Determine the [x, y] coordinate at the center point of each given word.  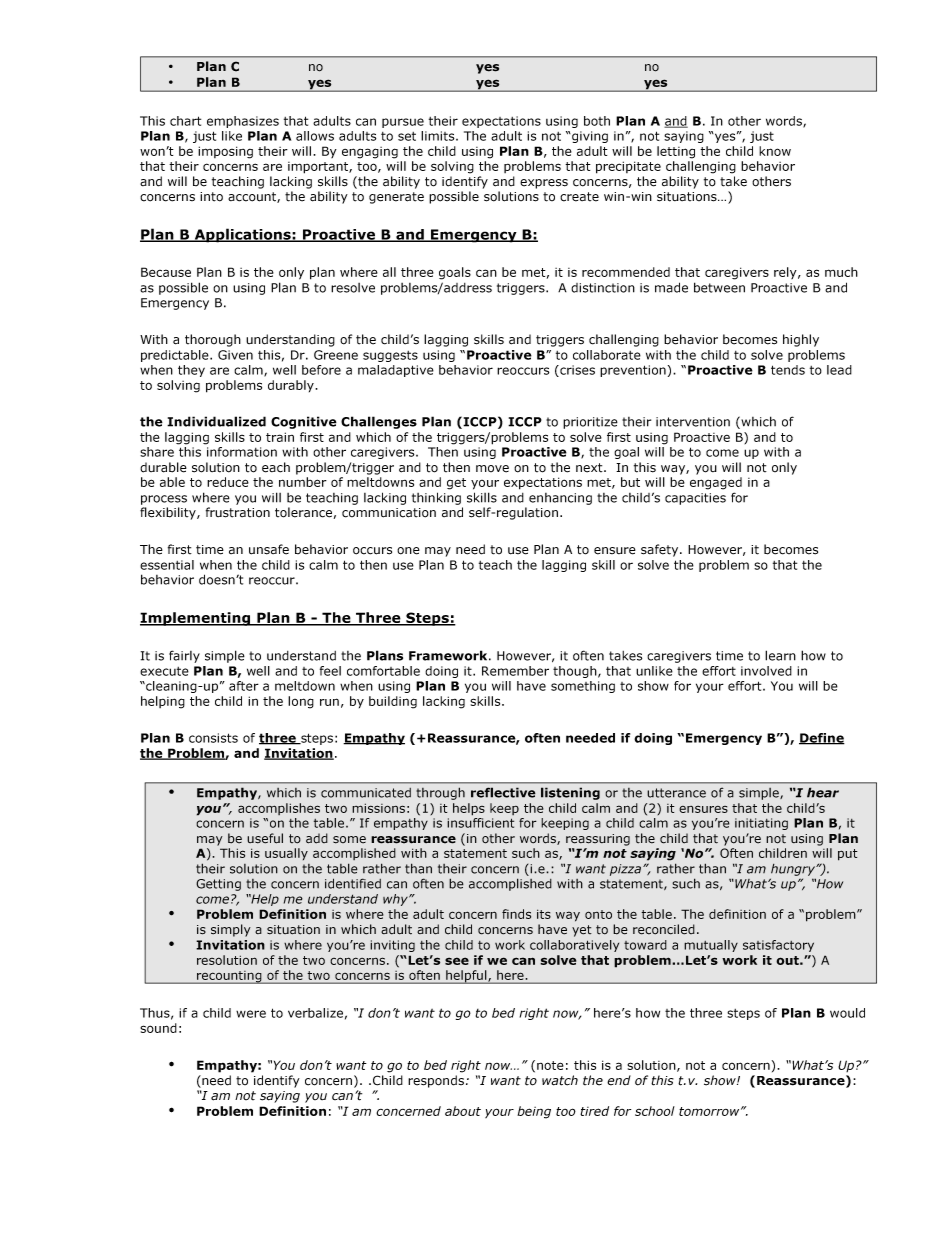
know [775, 151]
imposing [225, 152]
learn [780, 655]
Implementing [196, 619]
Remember [515, 671]
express [544, 184]
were [251, 1014]
